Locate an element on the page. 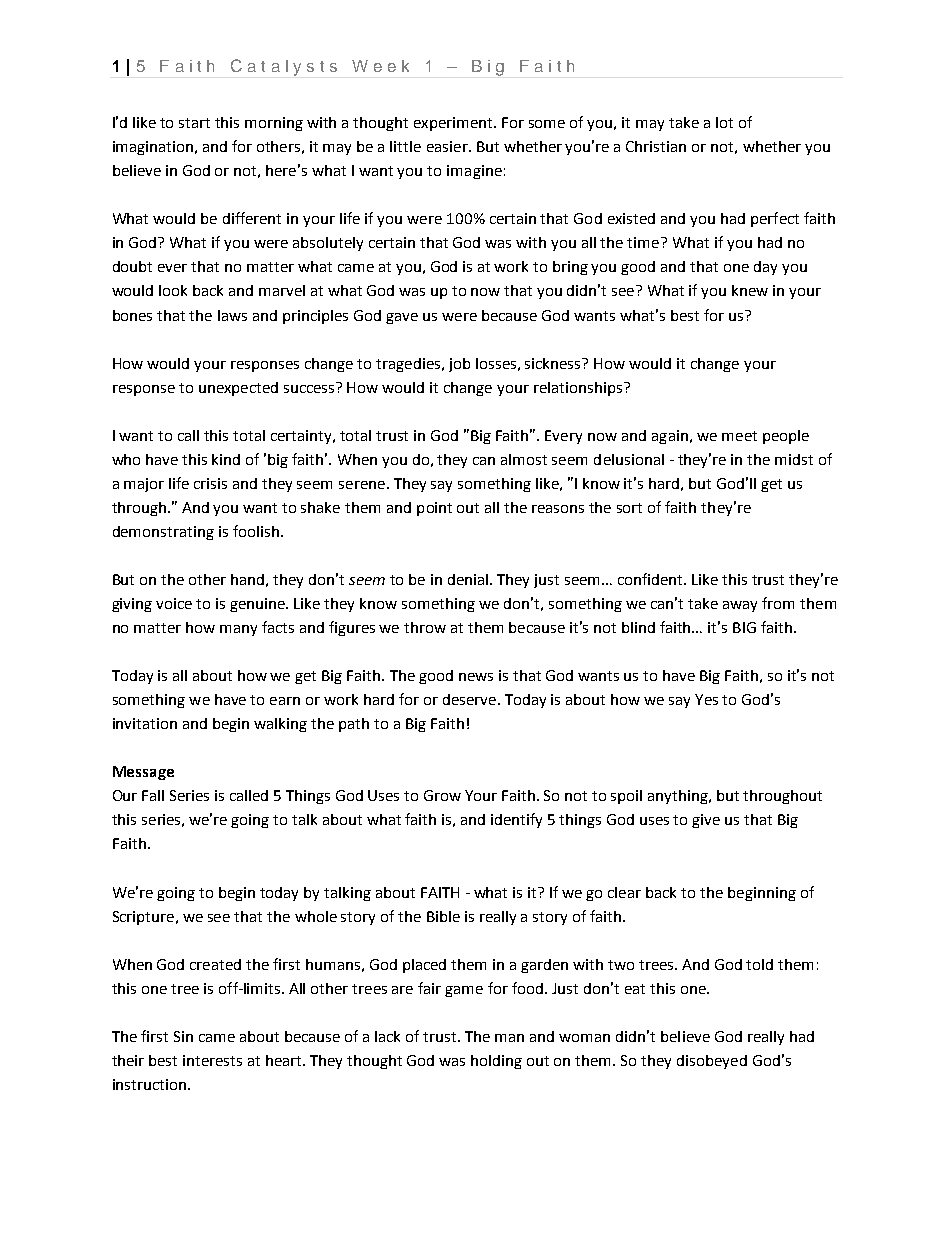 The height and width of the document is (1233, 952). laws is located at coordinates (232, 315).
